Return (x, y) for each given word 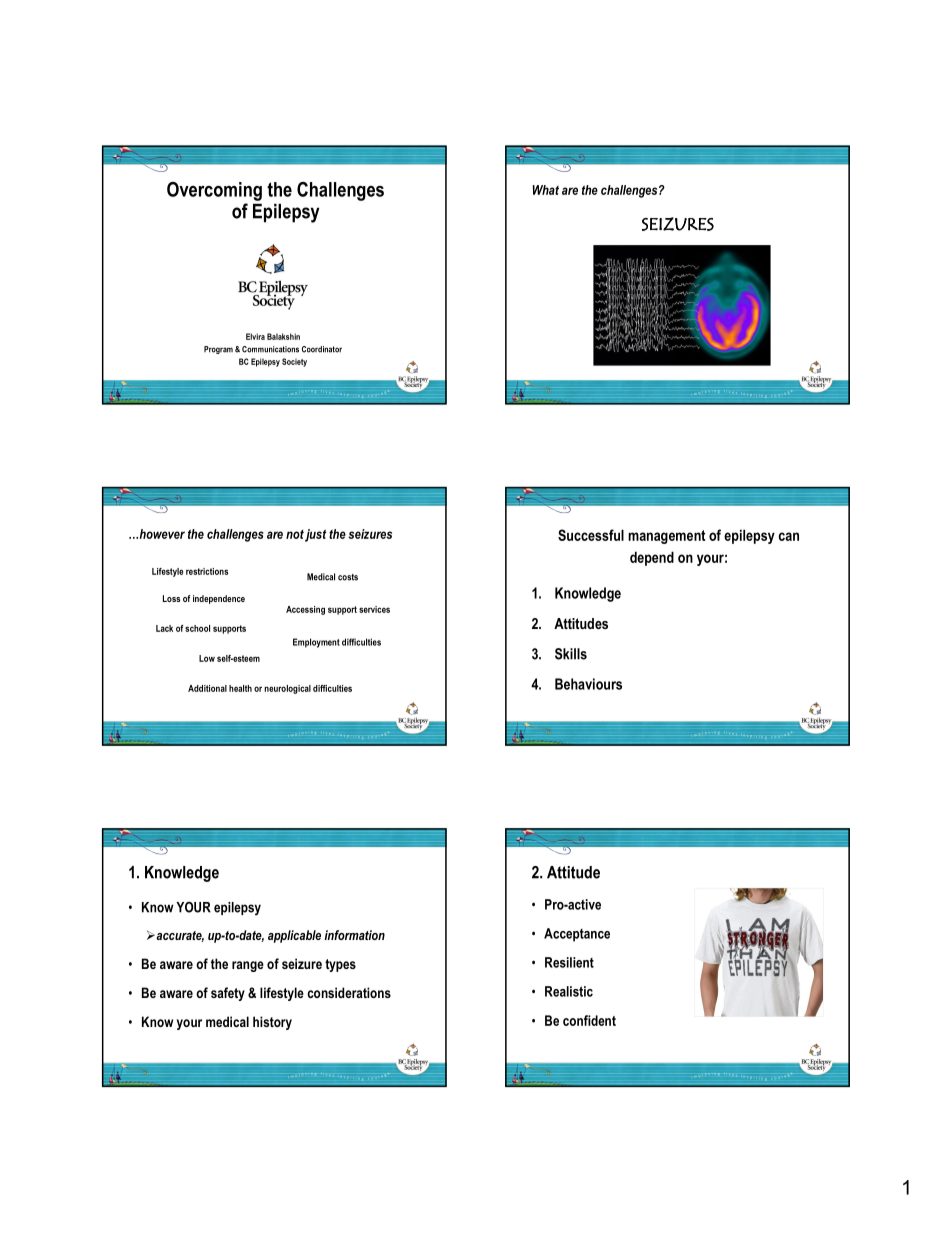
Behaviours (588, 684)
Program (218, 350)
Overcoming (214, 191)
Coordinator (322, 349)
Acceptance (577, 935)
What (546, 190)
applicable (294, 936)
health (240, 688)
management (666, 537)
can (788, 536)
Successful (591, 535)
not (295, 534)
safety (228, 994)
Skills (571, 654)
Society (294, 362)
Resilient (569, 962)
